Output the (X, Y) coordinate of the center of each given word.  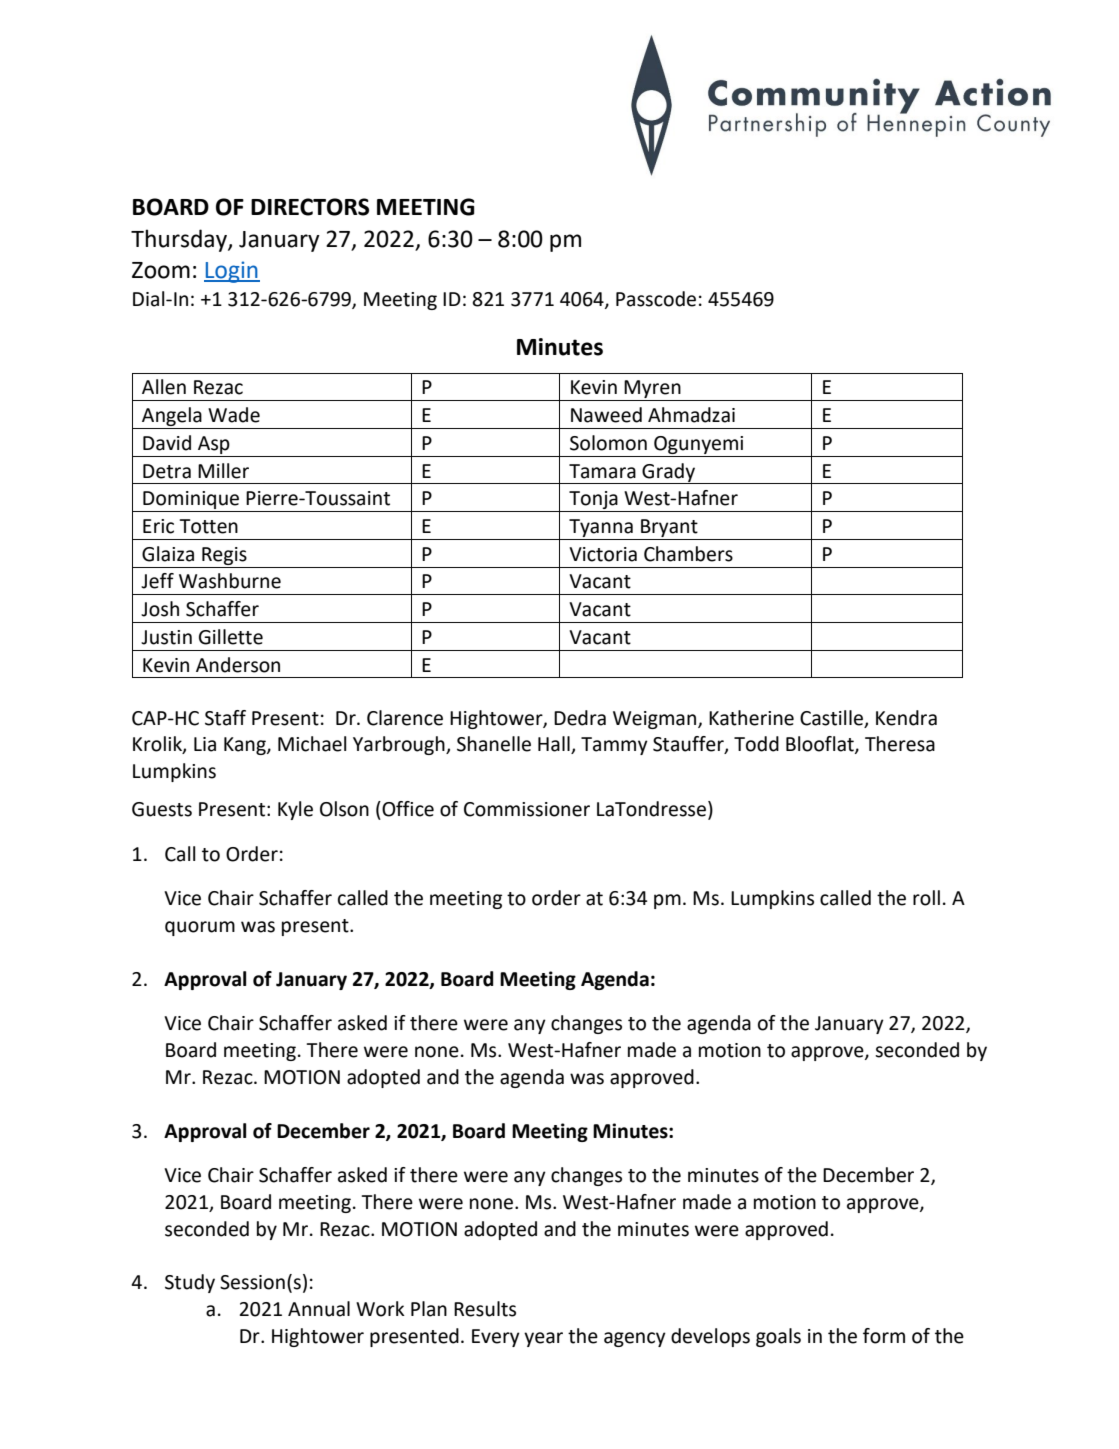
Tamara (602, 471)
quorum (200, 928)
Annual (319, 1309)
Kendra (906, 718)
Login (232, 272)
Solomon (608, 443)
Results (485, 1309)
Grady (668, 473)
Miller (223, 471)
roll (926, 898)
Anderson (238, 665)
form (884, 1336)
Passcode (656, 299)
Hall (555, 745)
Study (190, 1283)
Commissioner (527, 809)
